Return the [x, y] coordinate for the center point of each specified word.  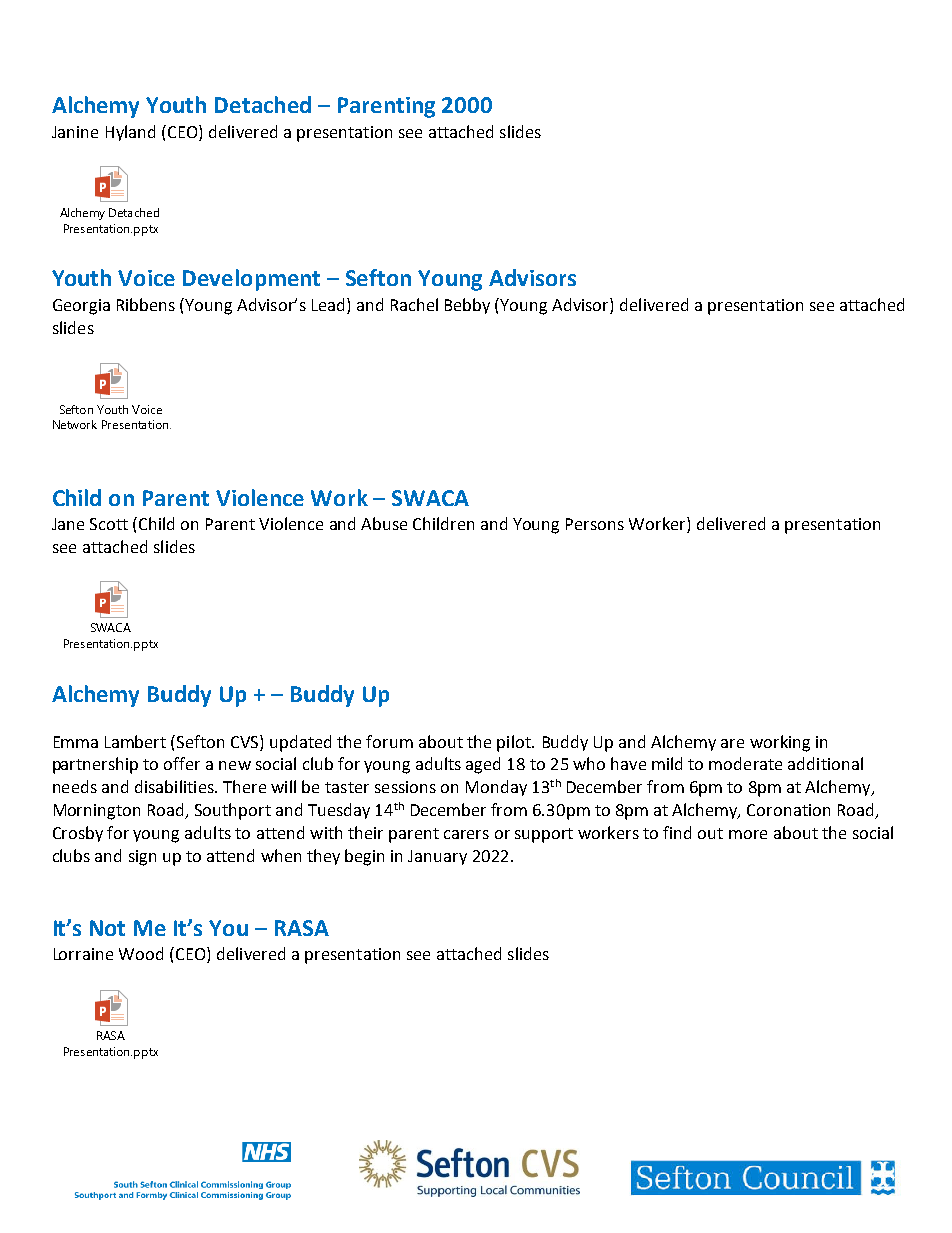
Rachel [414, 304]
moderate [745, 763]
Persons [595, 524]
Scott [109, 524]
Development [251, 280]
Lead [328, 304]
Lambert [135, 741]
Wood [141, 953]
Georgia [81, 307]
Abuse [384, 523]
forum [389, 741]
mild [667, 763]
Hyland [130, 133]
